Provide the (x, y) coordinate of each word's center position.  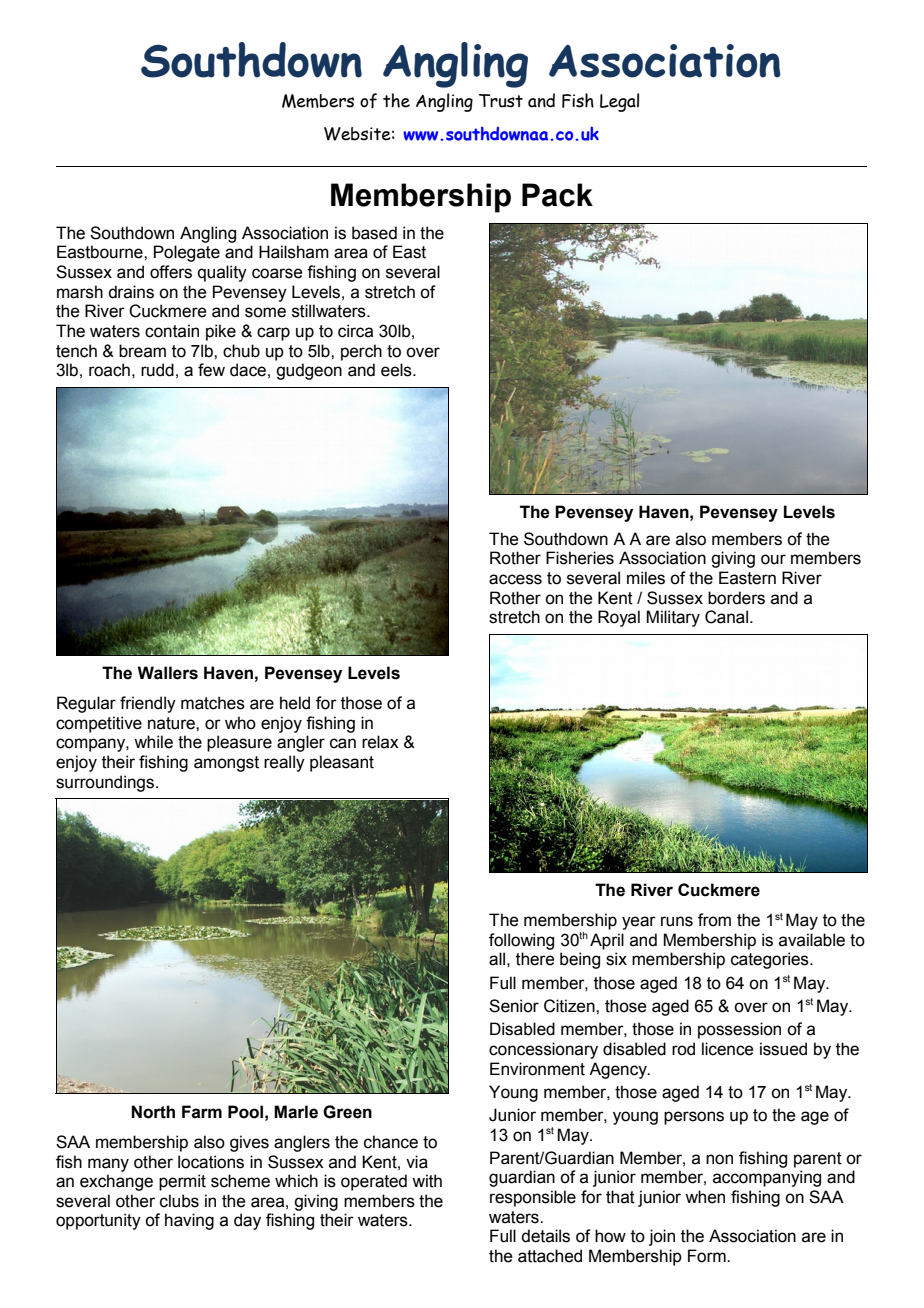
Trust (501, 101)
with (427, 1181)
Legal (619, 102)
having (189, 1221)
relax (380, 742)
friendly (148, 704)
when (705, 1197)
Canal (726, 617)
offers (171, 272)
